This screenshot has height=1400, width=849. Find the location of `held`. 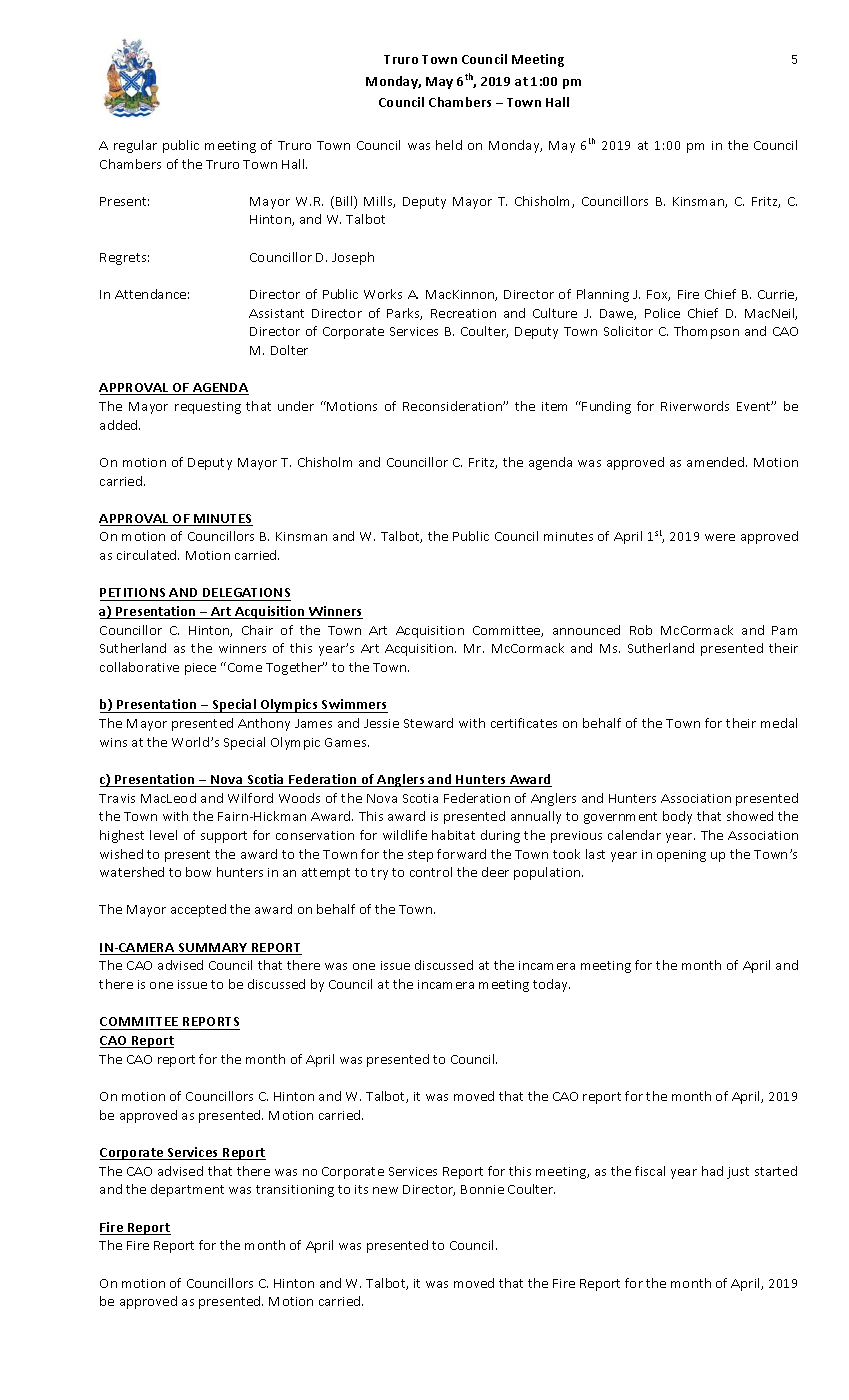

held is located at coordinates (449, 145).
